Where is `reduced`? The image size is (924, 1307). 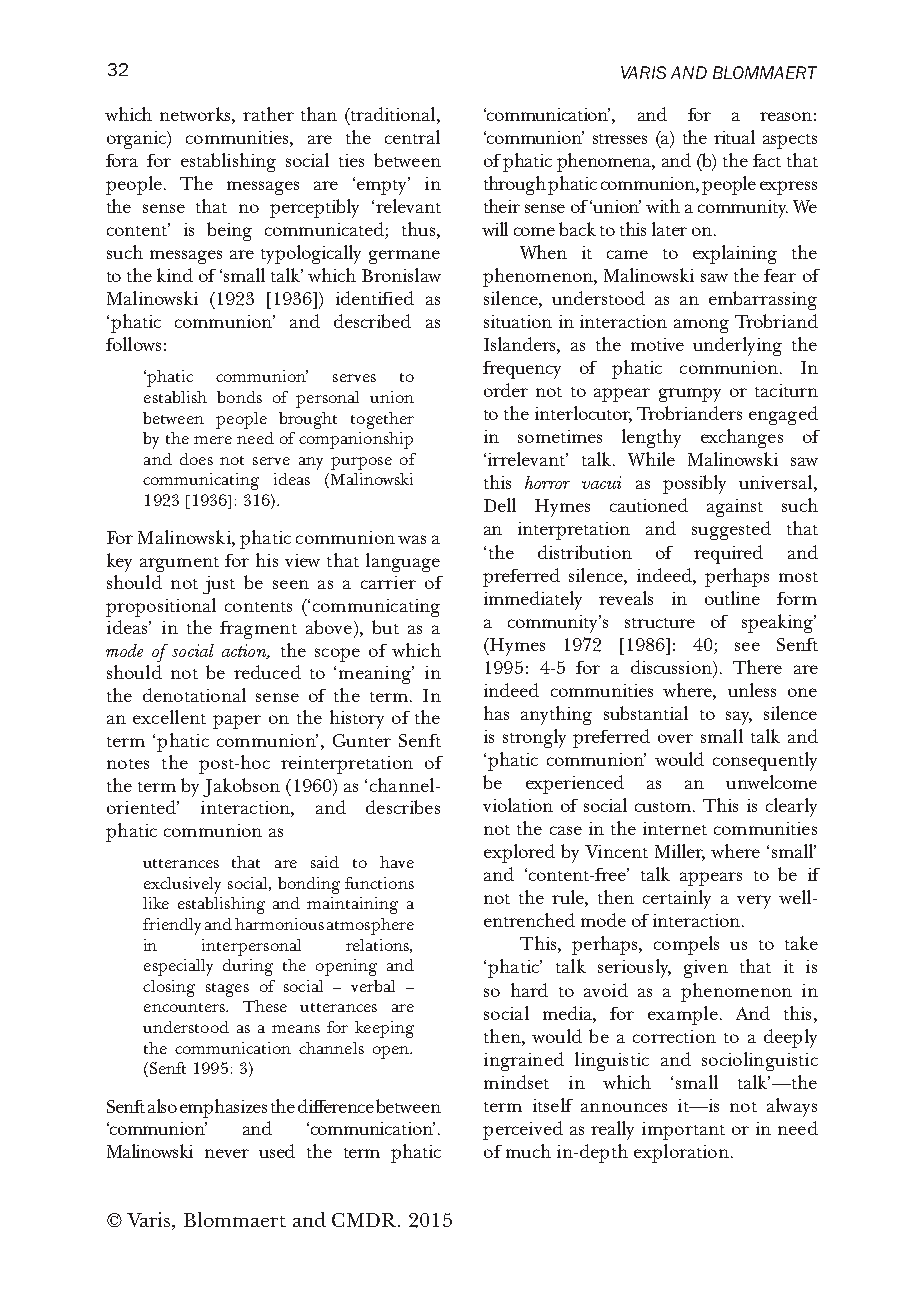 reduced is located at coordinates (267, 672).
